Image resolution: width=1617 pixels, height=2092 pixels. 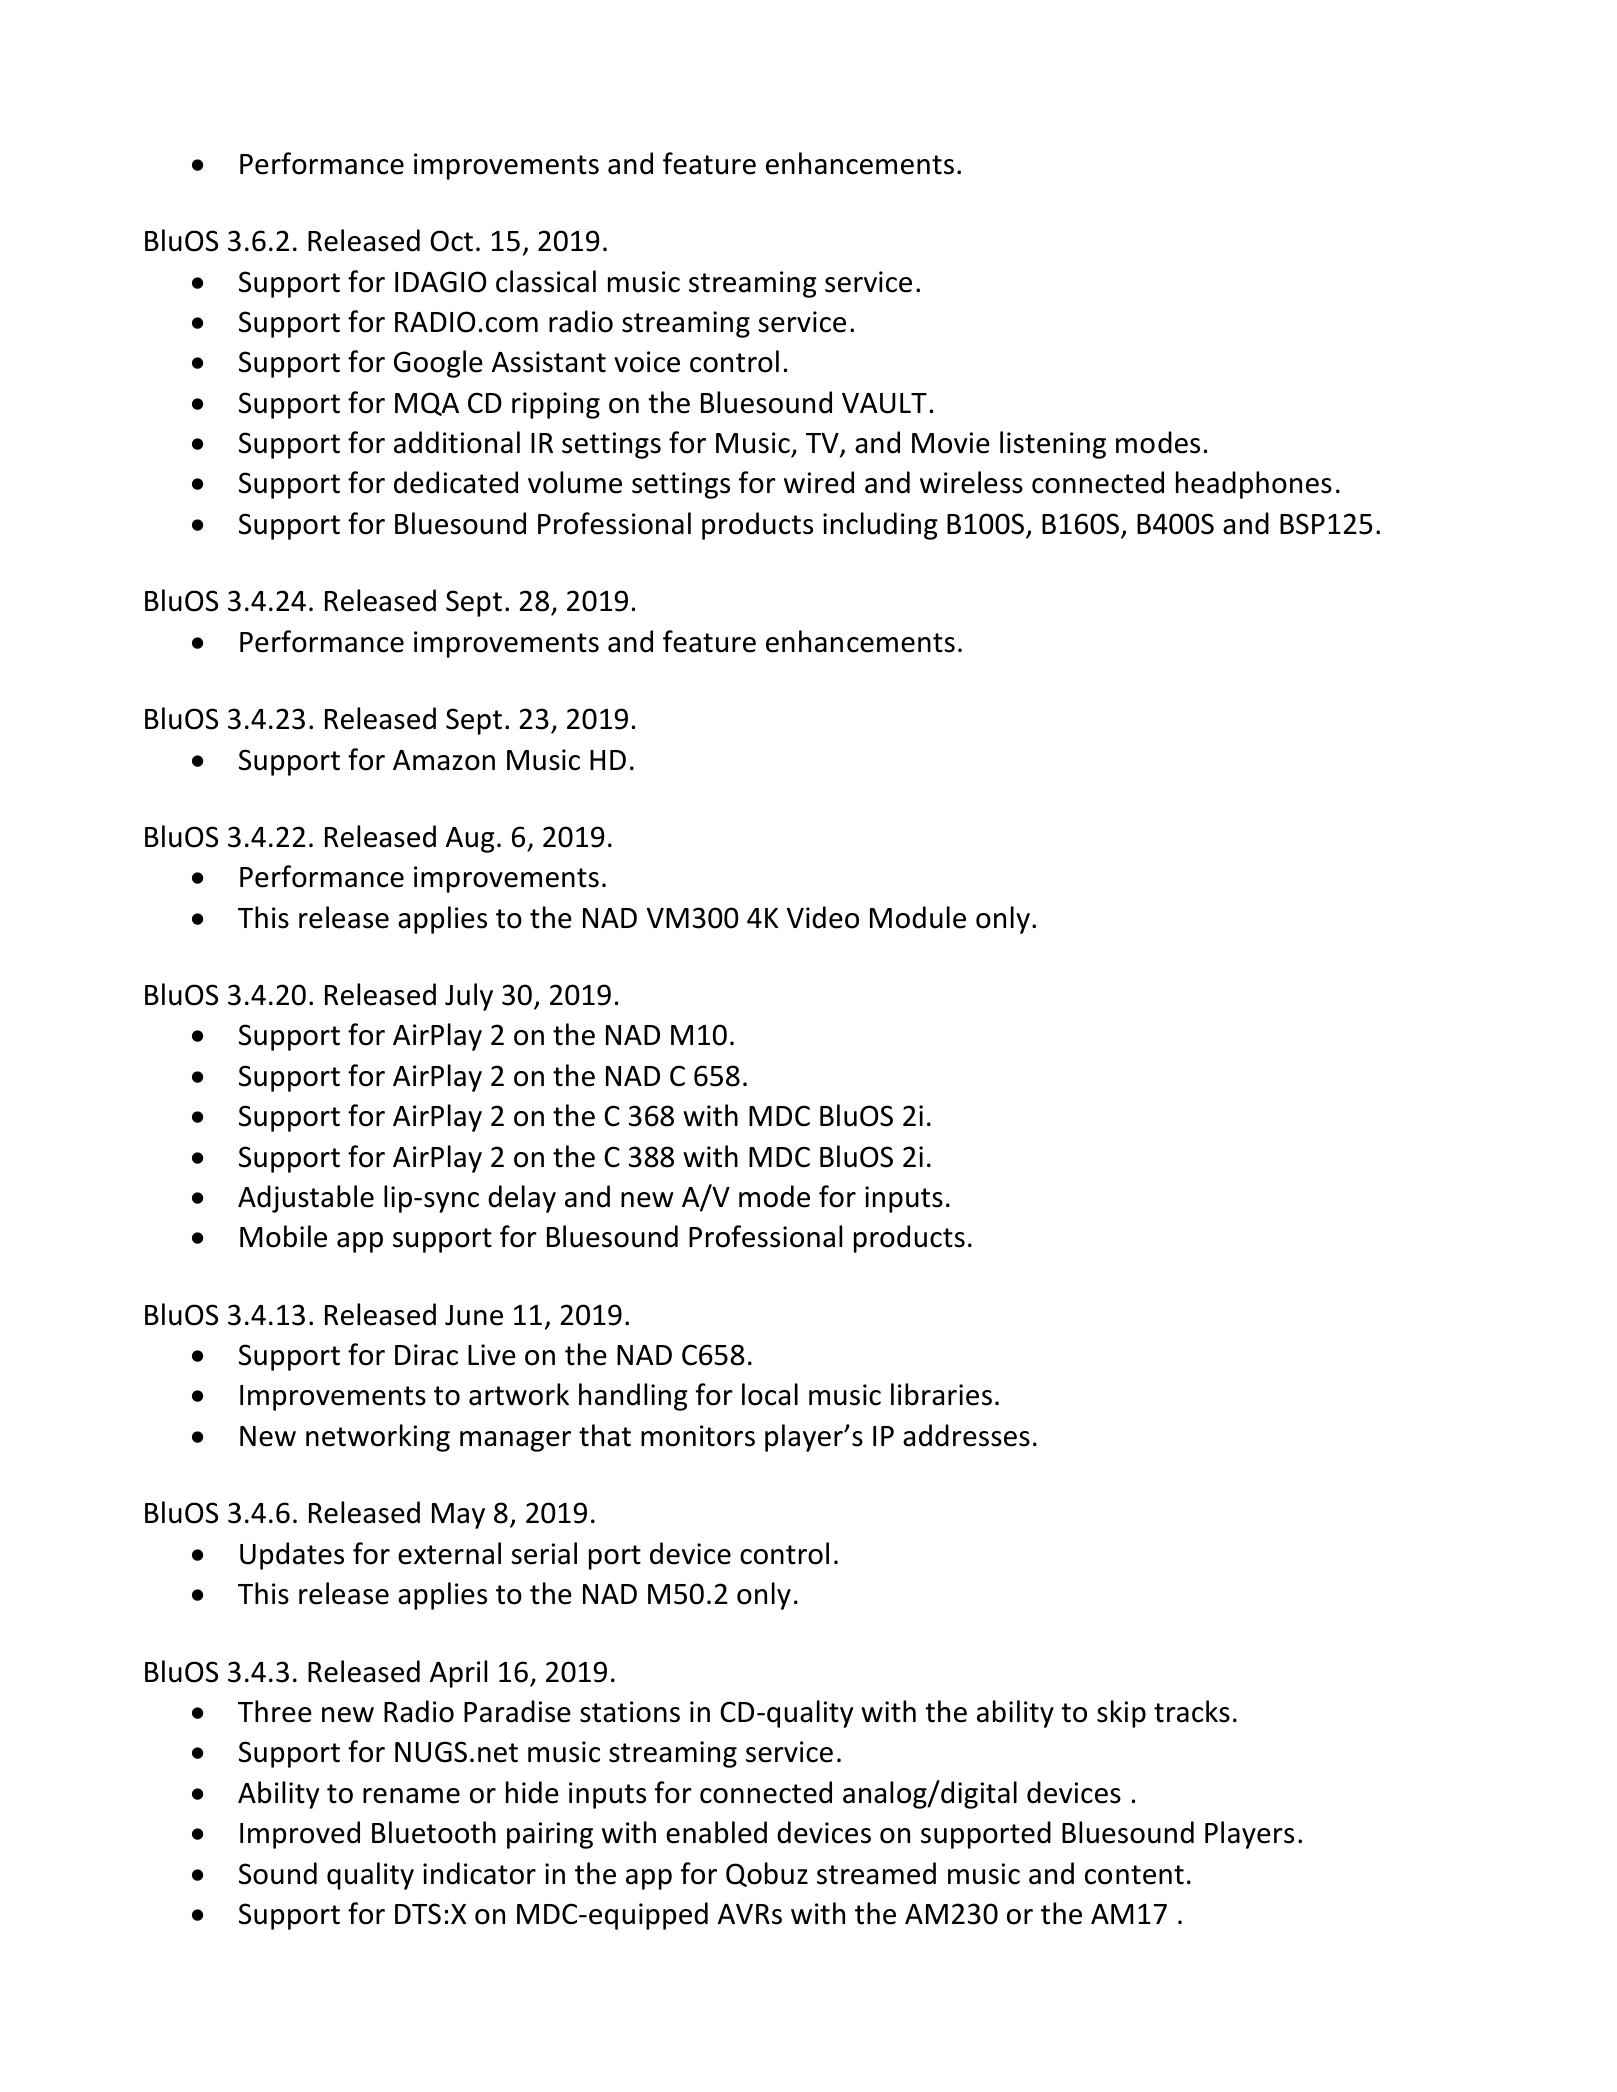 I want to click on voice, so click(x=647, y=362).
